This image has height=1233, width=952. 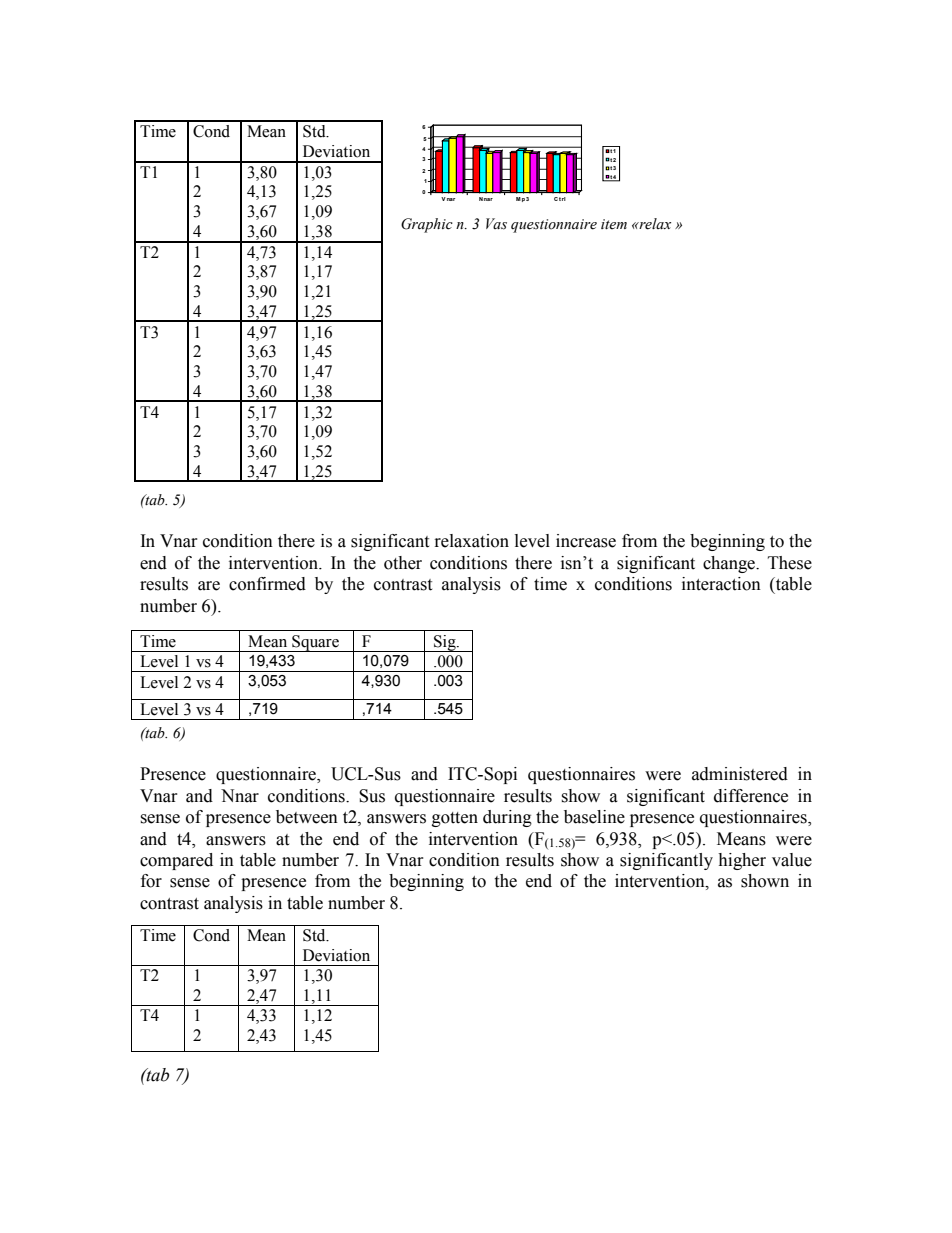 What do you see at coordinates (721, 584) in the image?
I see `interaction` at bounding box center [721, 584].
